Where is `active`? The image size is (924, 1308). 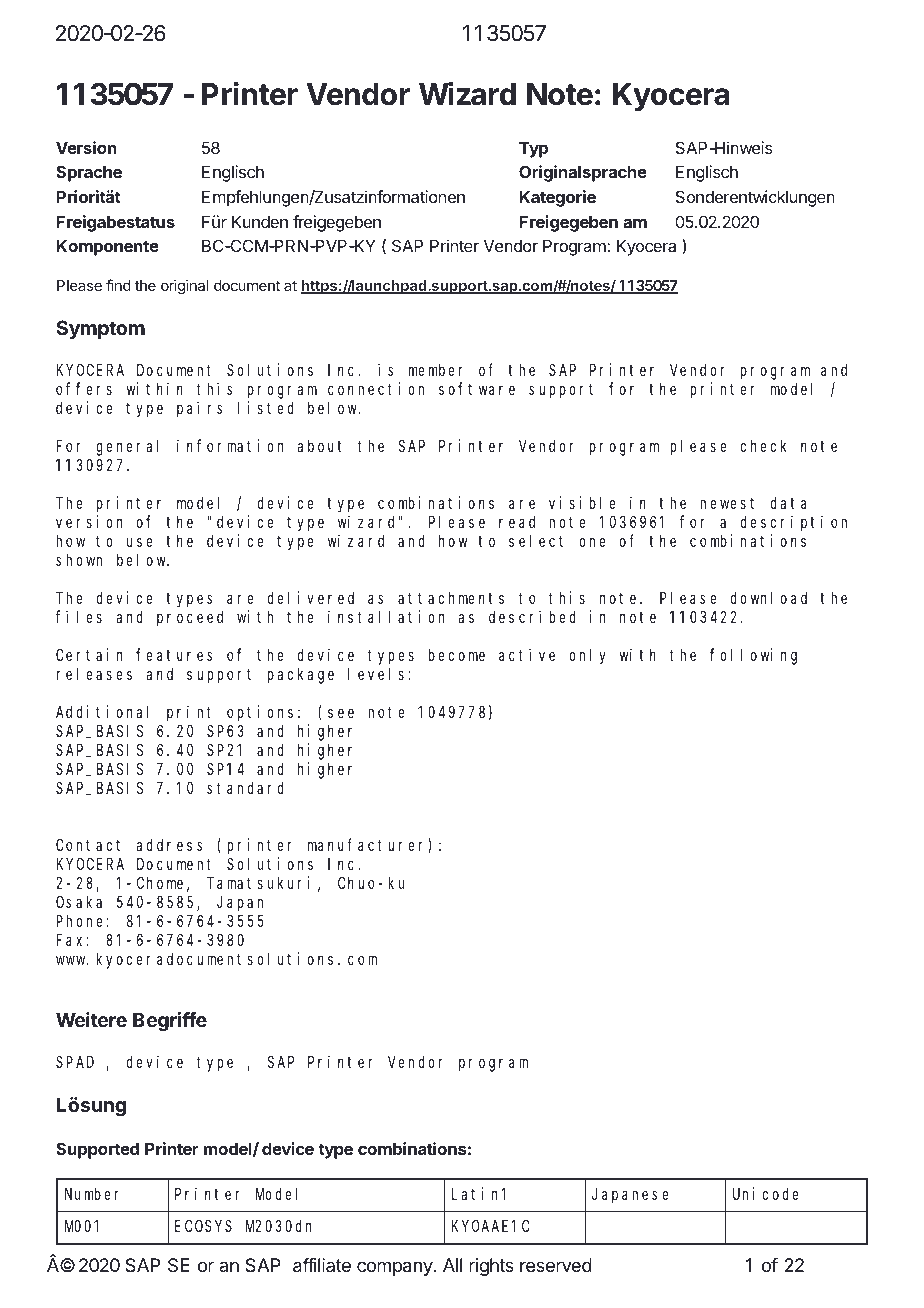
active is located at coordinates (527, 654).
